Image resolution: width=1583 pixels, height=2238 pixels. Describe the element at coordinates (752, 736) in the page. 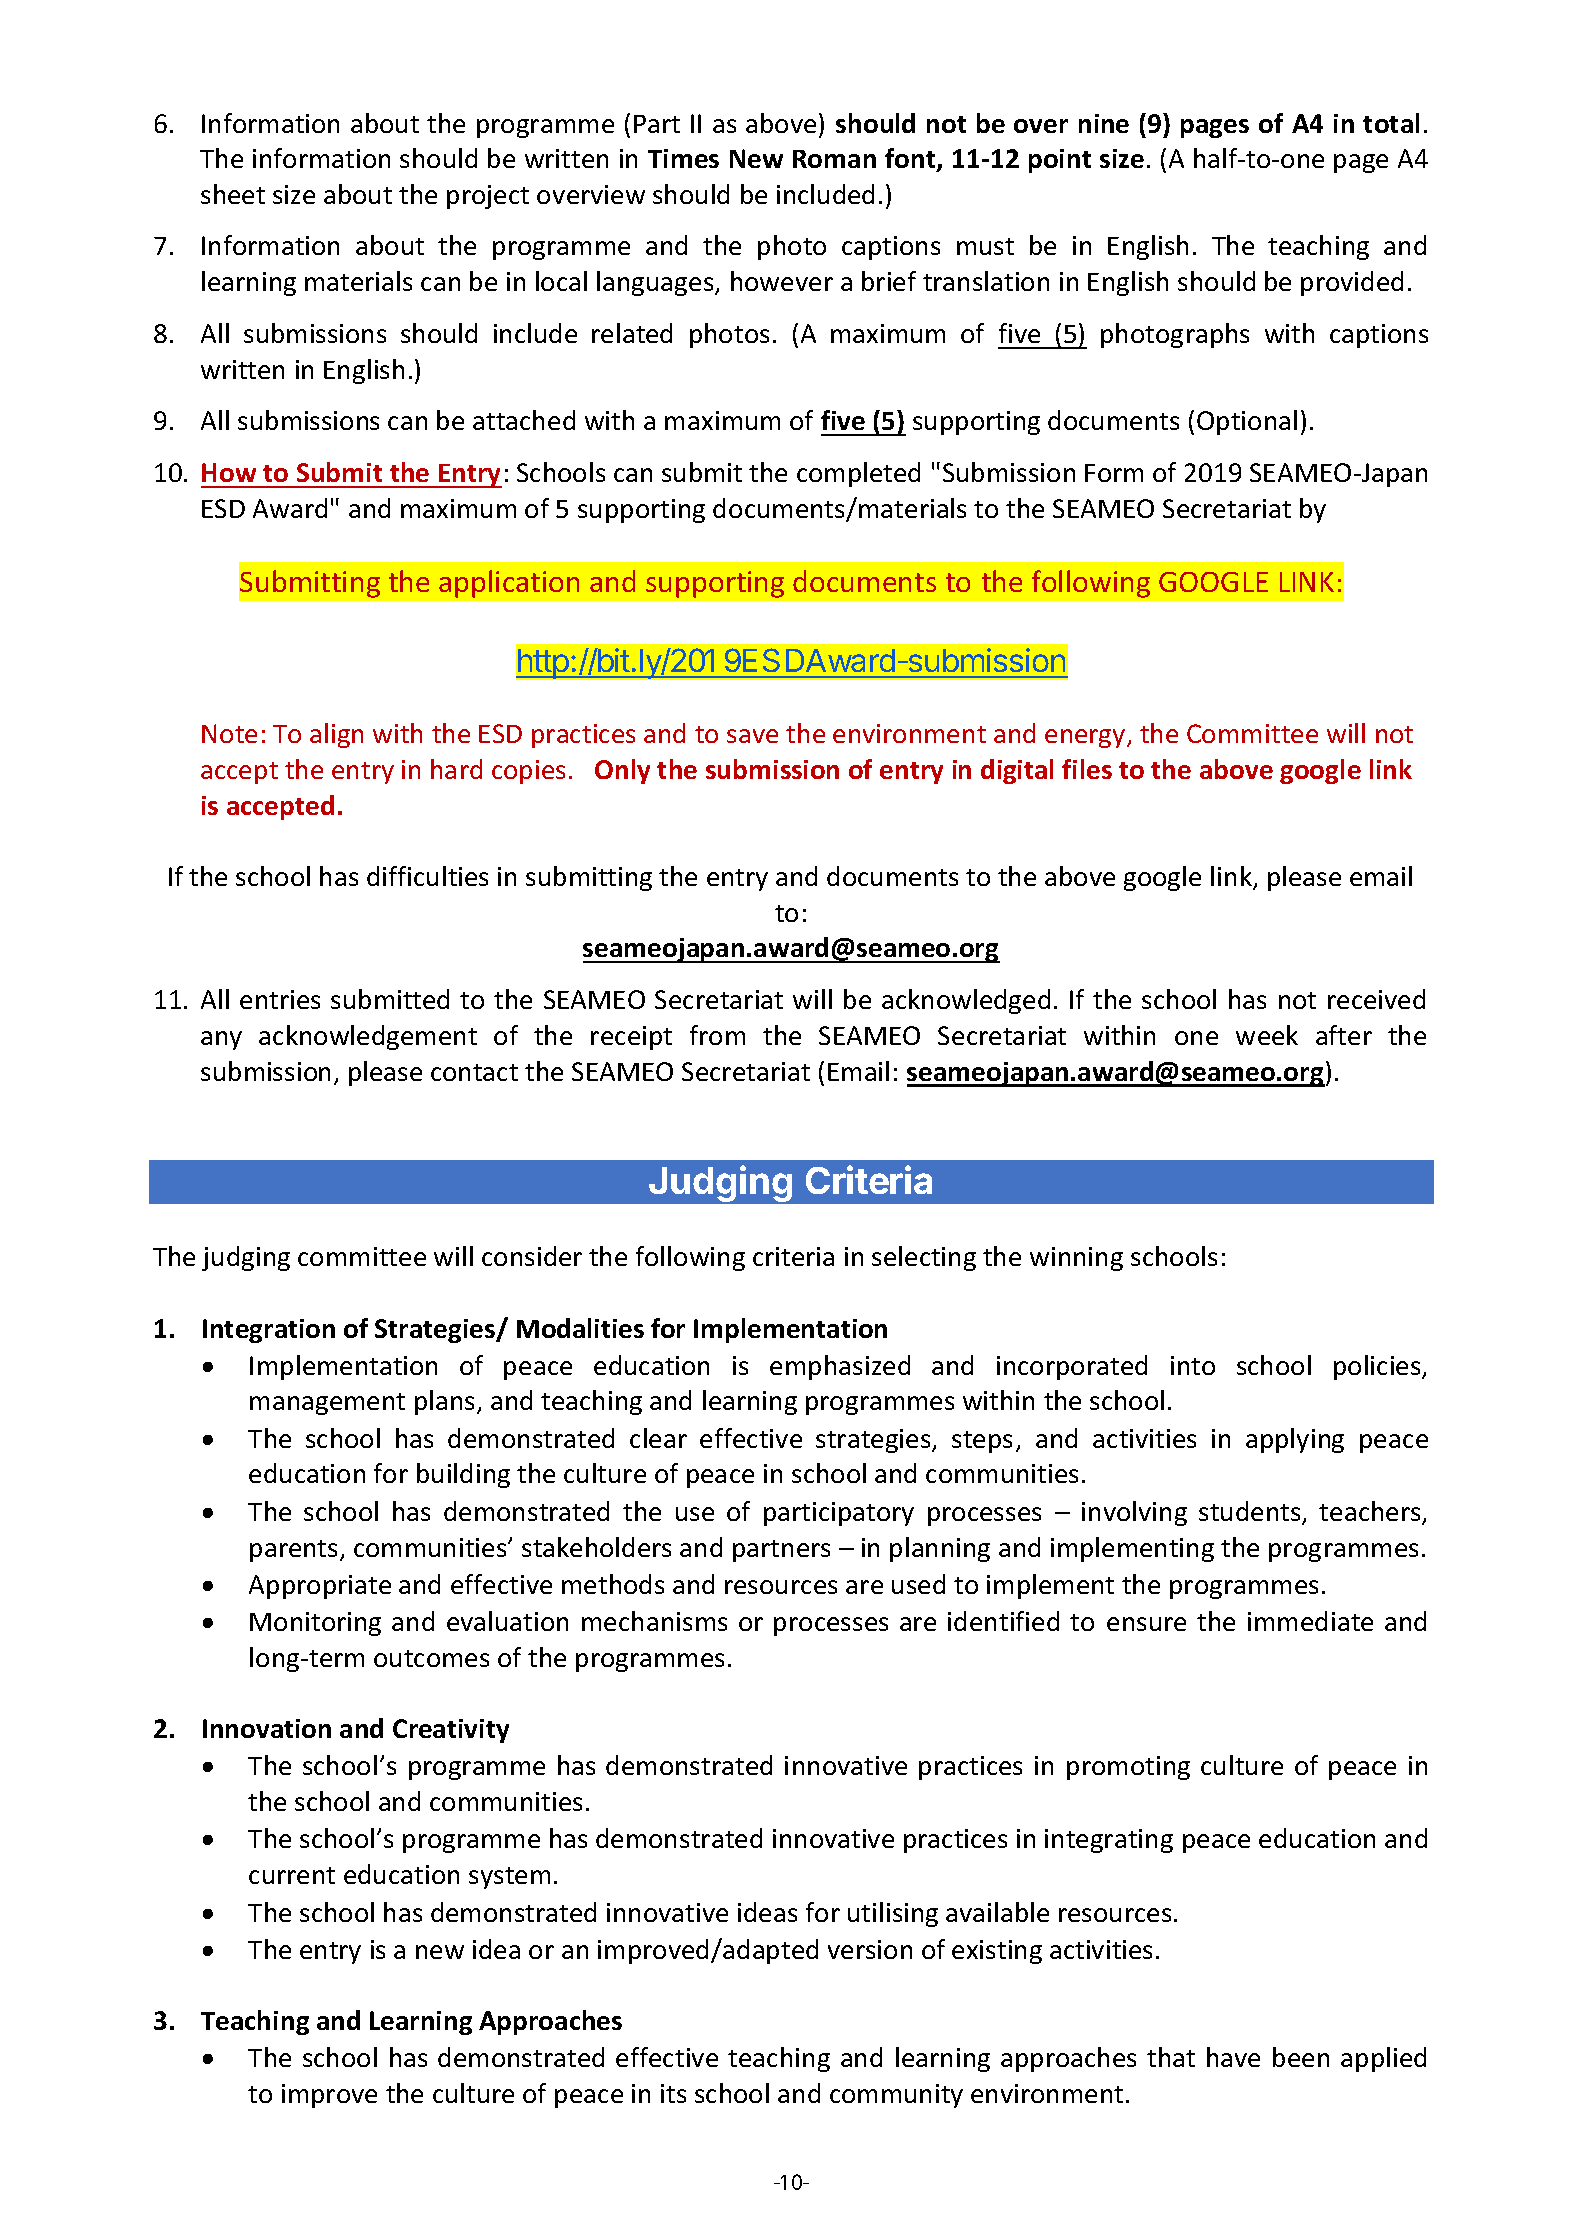

I see `save` at that location.
